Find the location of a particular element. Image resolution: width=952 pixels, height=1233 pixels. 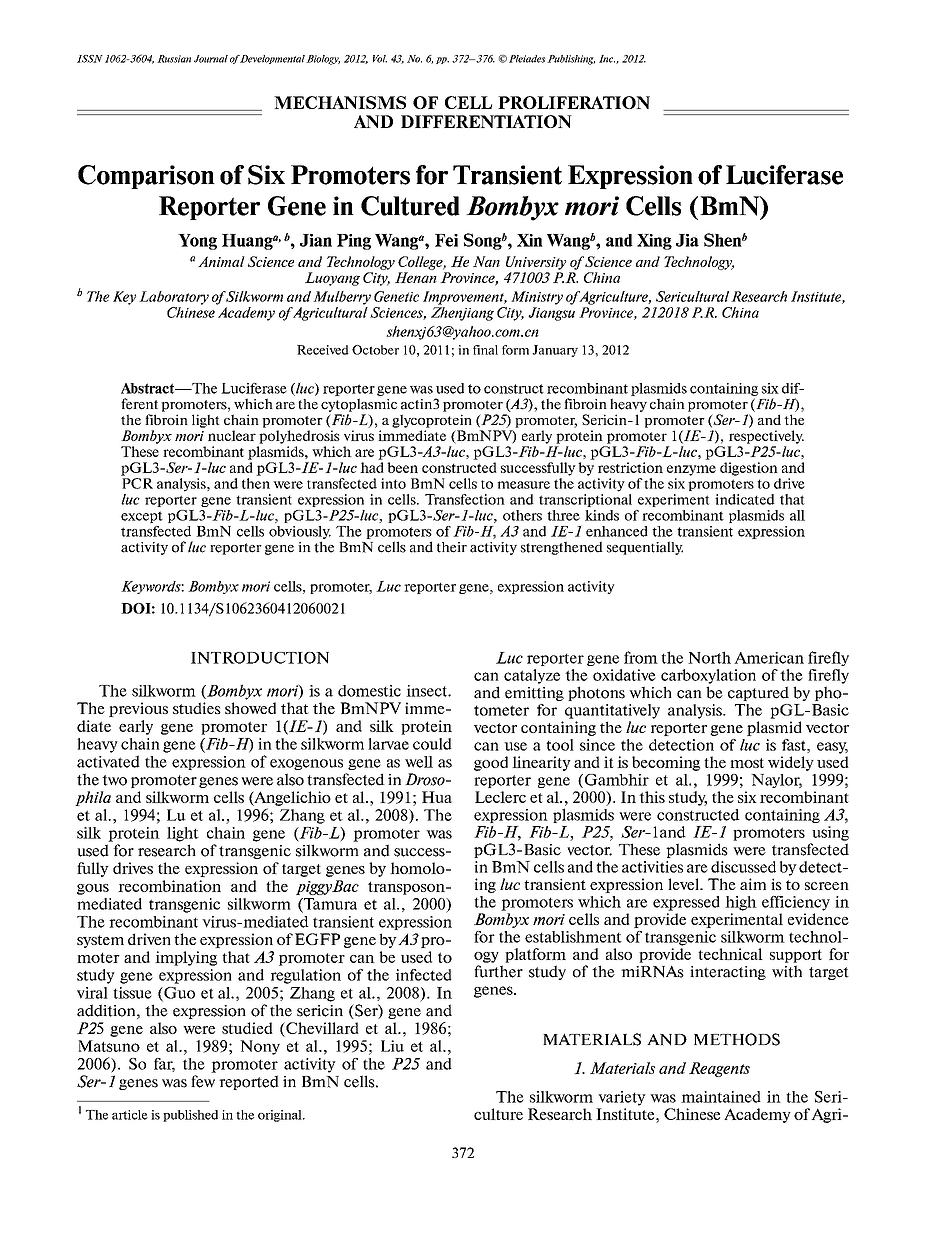

Vol is located at coordinates (380, 59).
